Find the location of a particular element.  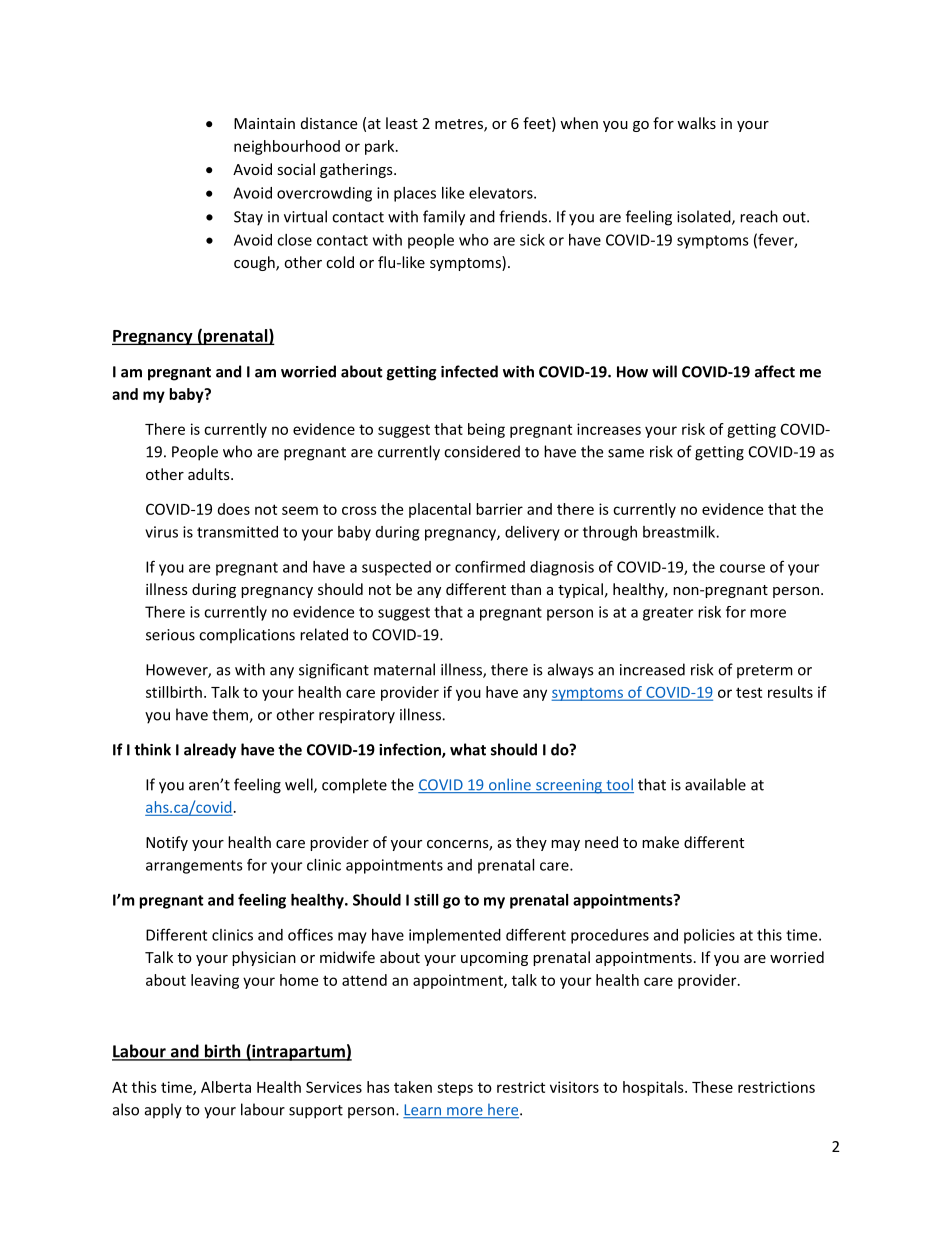

greater is located at coordinates (668, 614).
